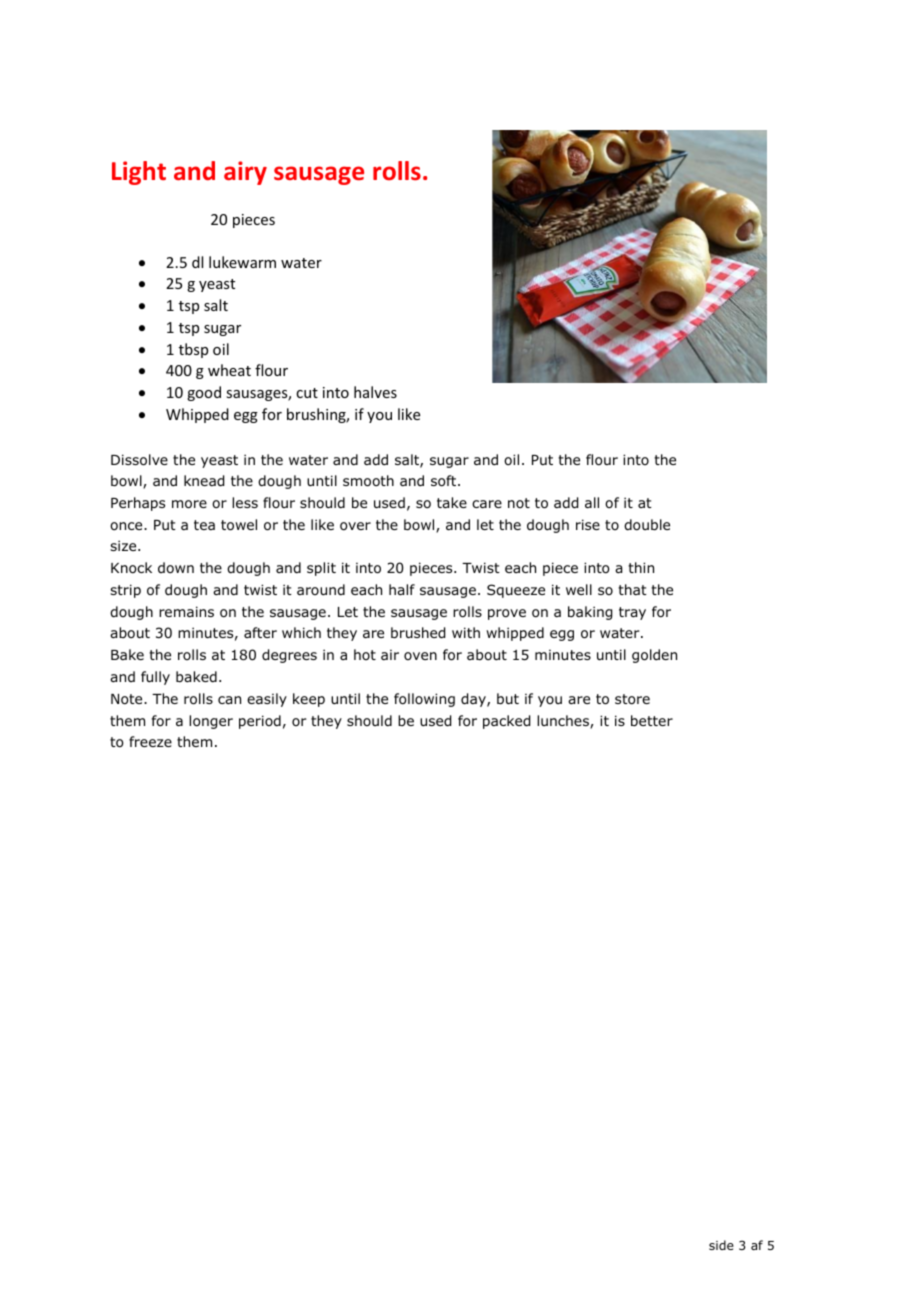 The width and height of the page is (924, 1308). What do you see at coordinates (506, 722) in the page?
I see `packed` at bounding box center [506, 722].
